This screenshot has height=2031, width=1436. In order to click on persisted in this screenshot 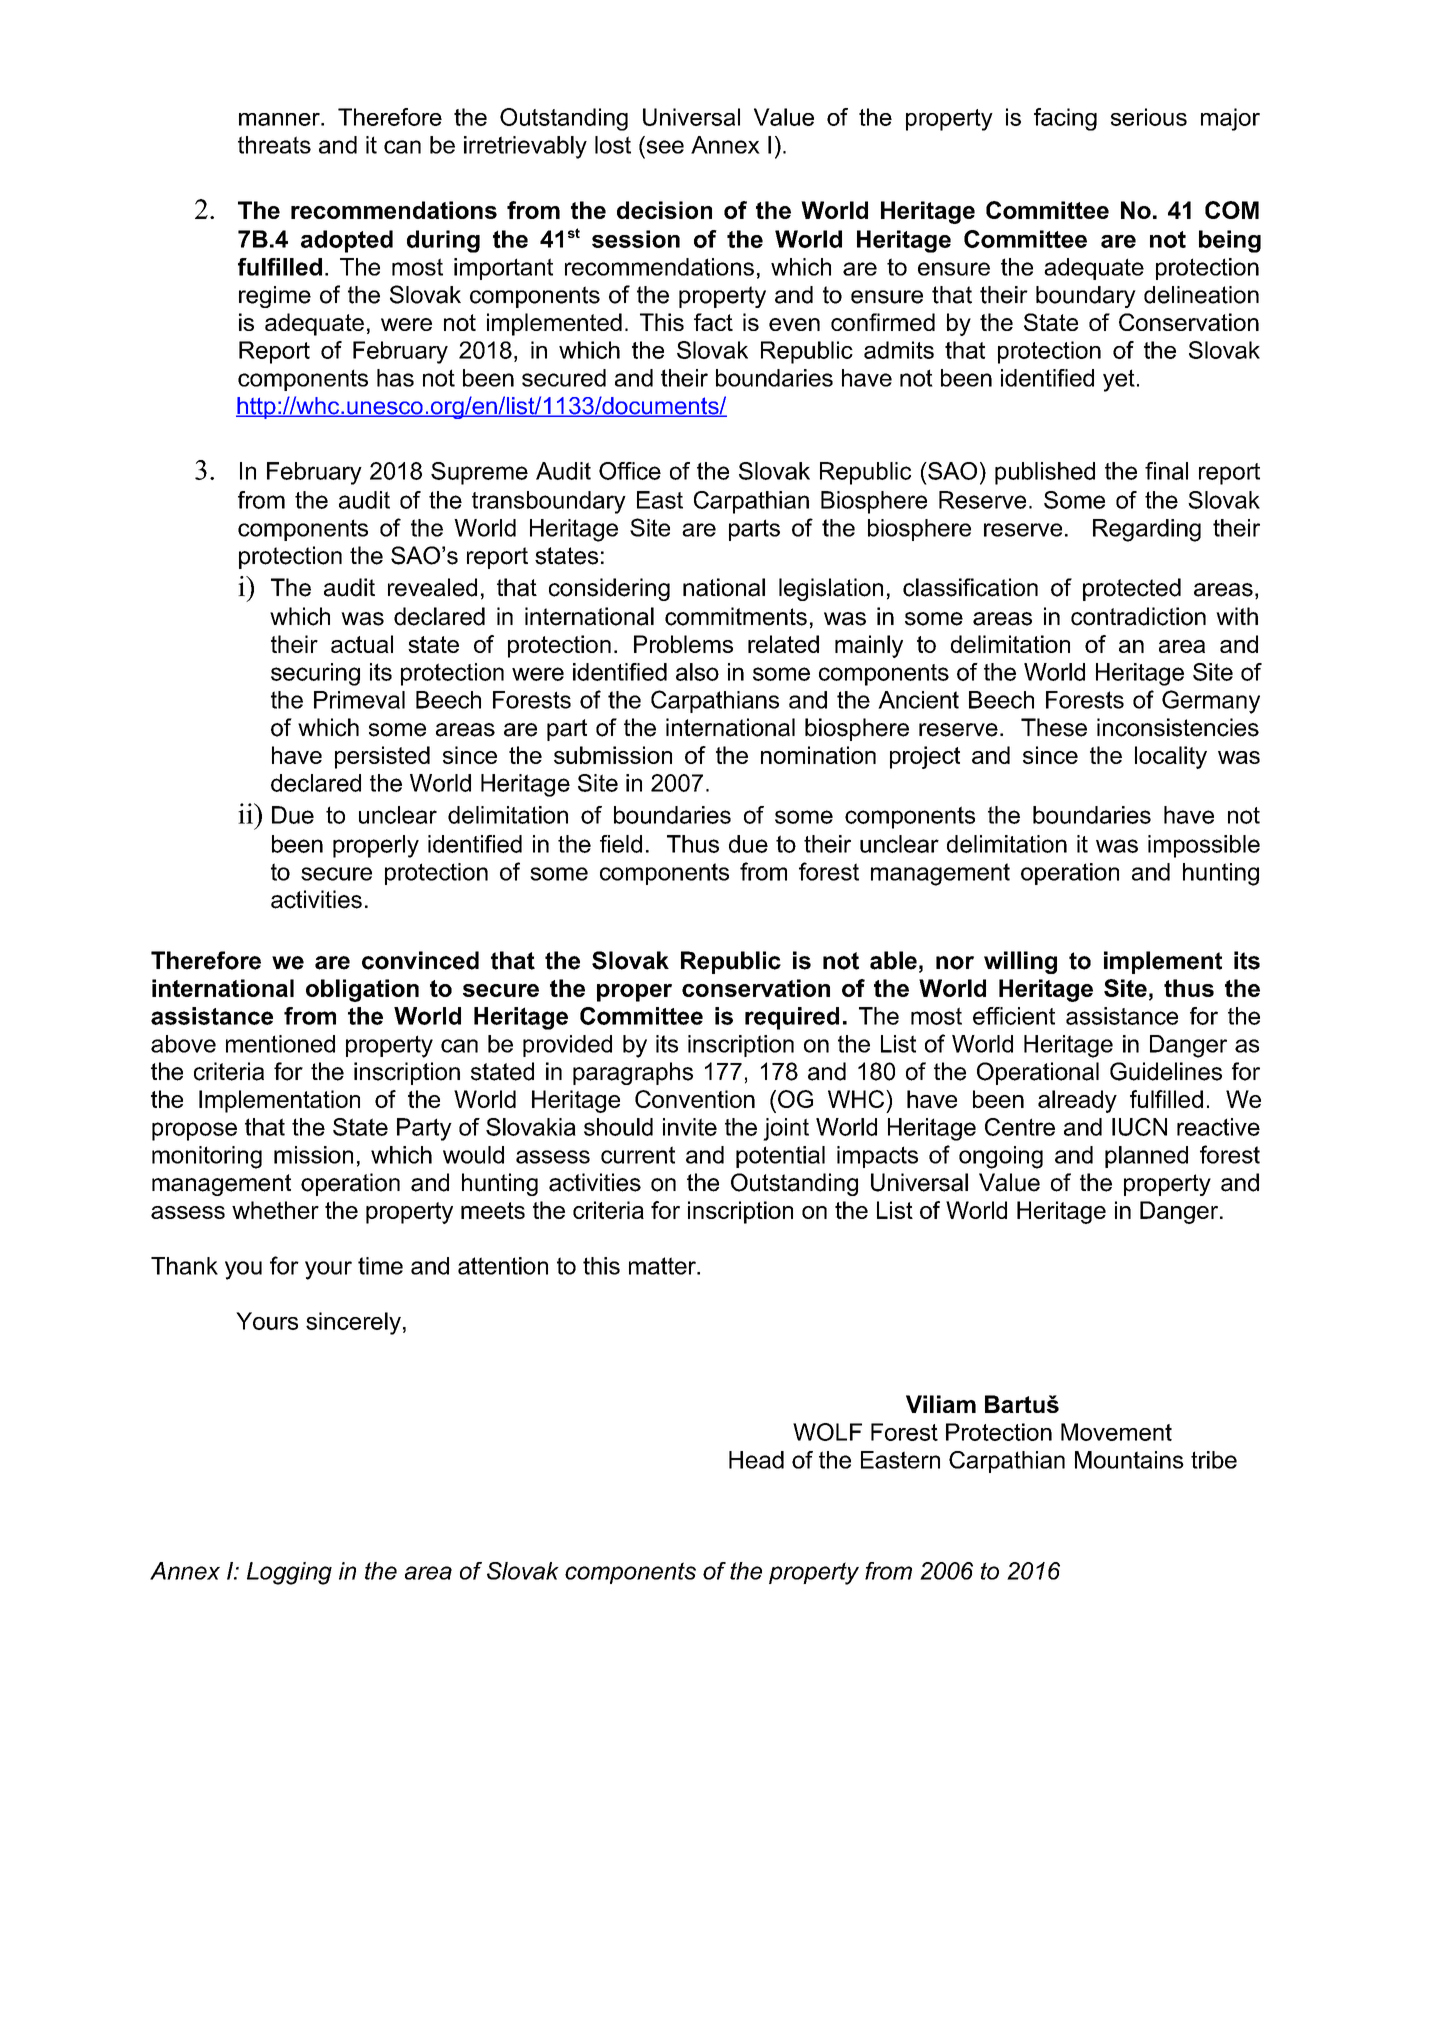, I will do `click(382, 757)`.
